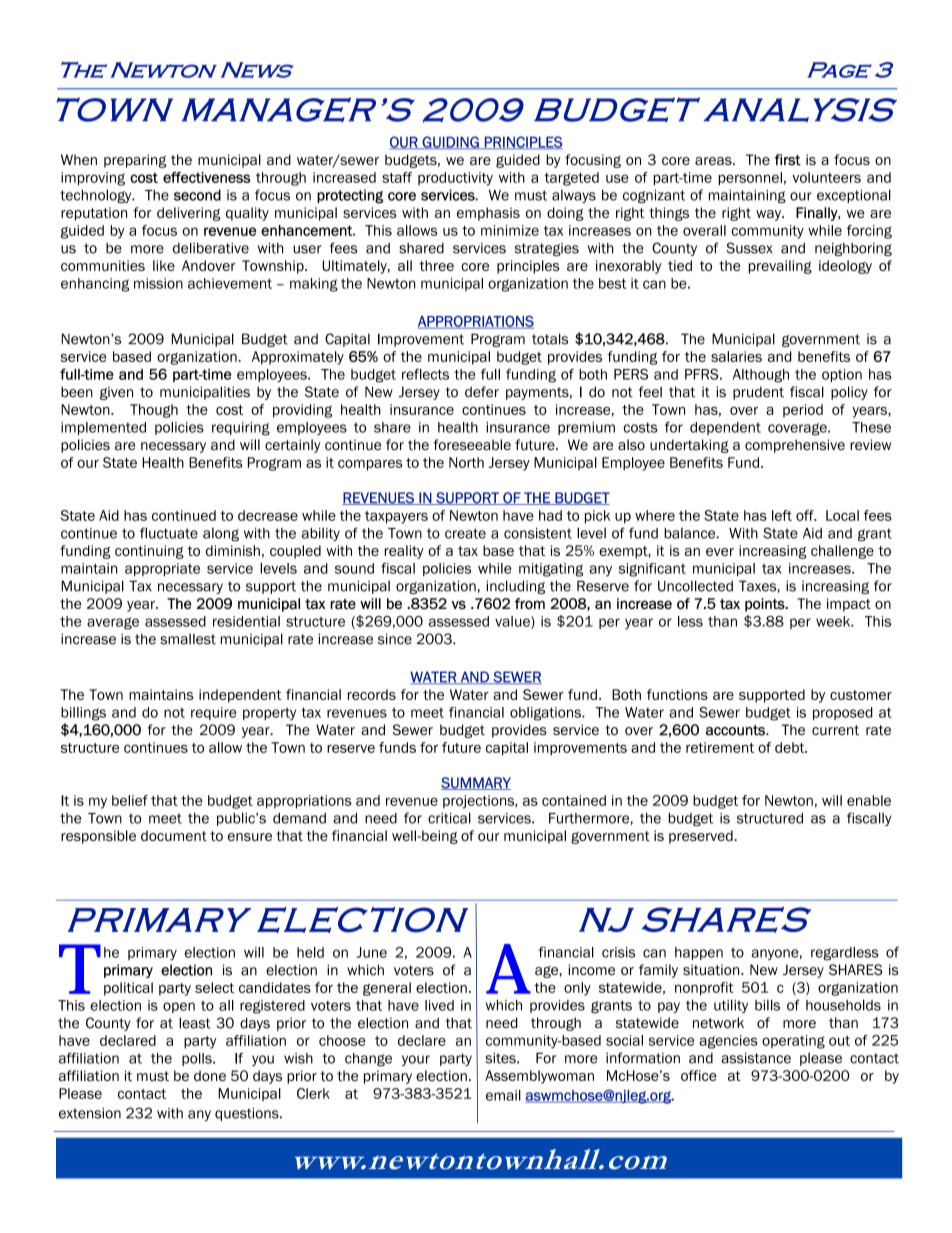  I want to click on require, so click(213, 713).
